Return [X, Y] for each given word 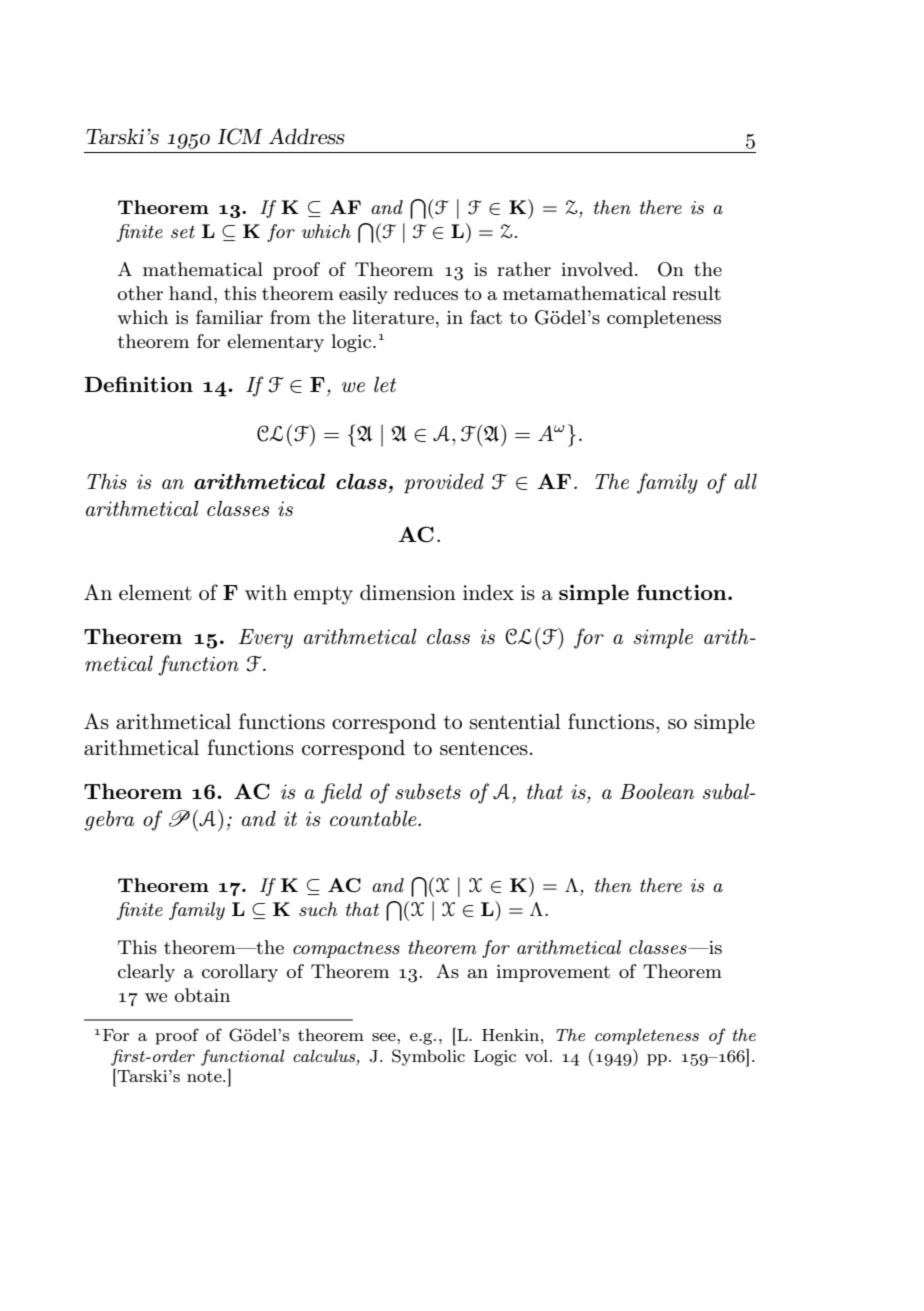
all [745, 481]
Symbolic [428, 1057]
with [266, 592]
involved [598, 269]
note [205, 1076]
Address [307, 136]
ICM [240, 136]
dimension [408, 592]
